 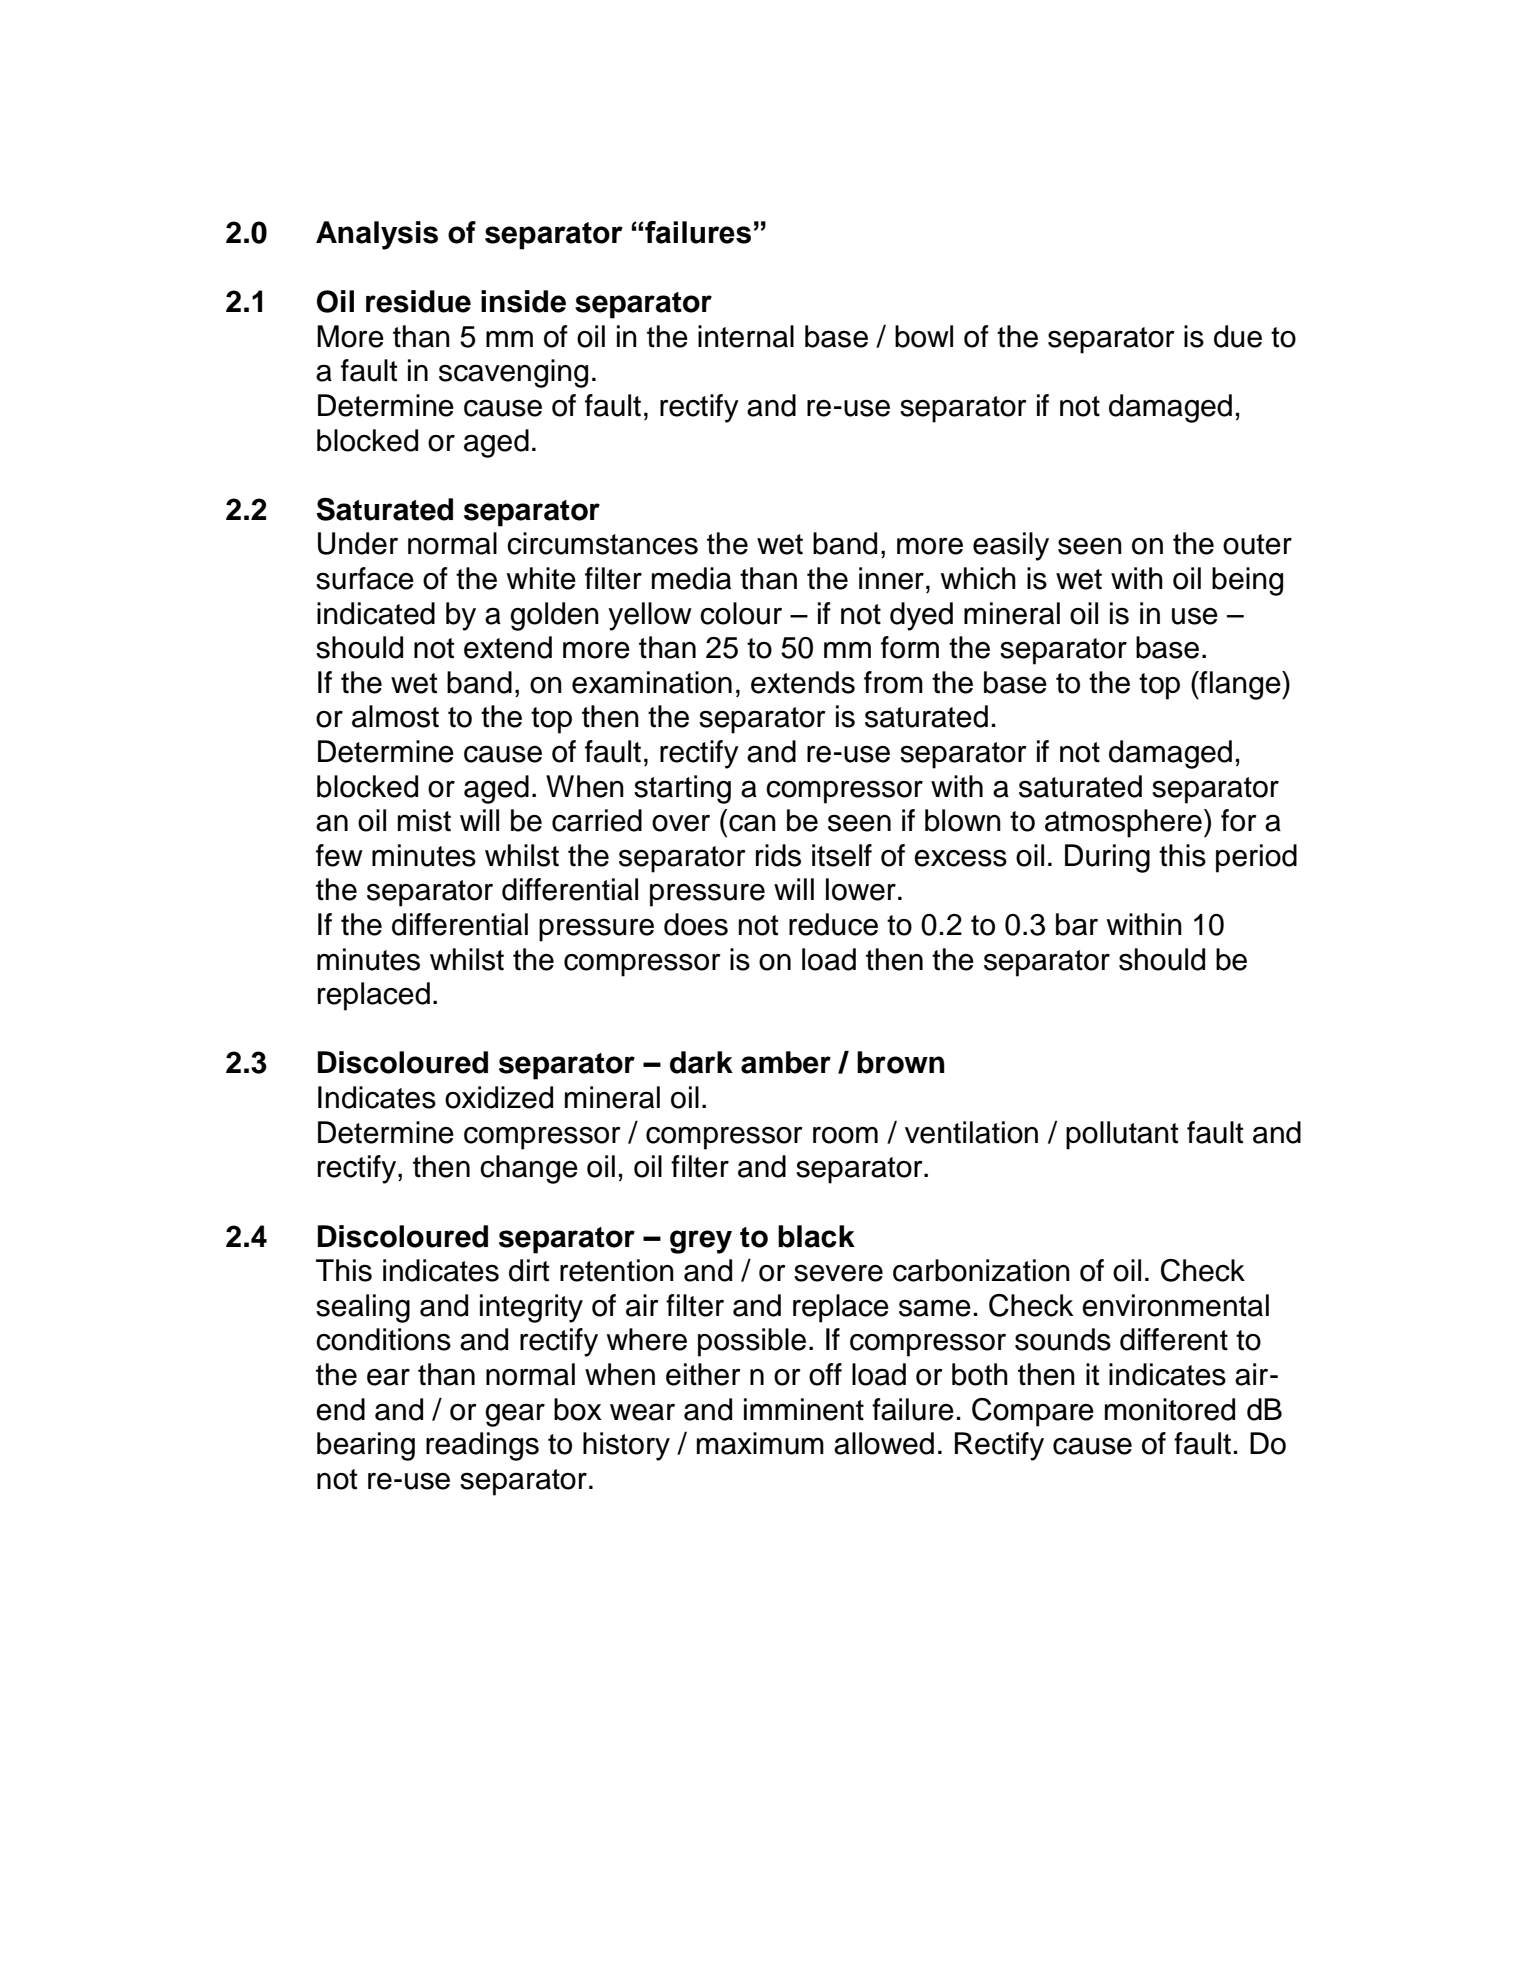 What do you see at coordinates (482, 1446) in the page?
I see `readings` at bounding box center [482, 1446].
